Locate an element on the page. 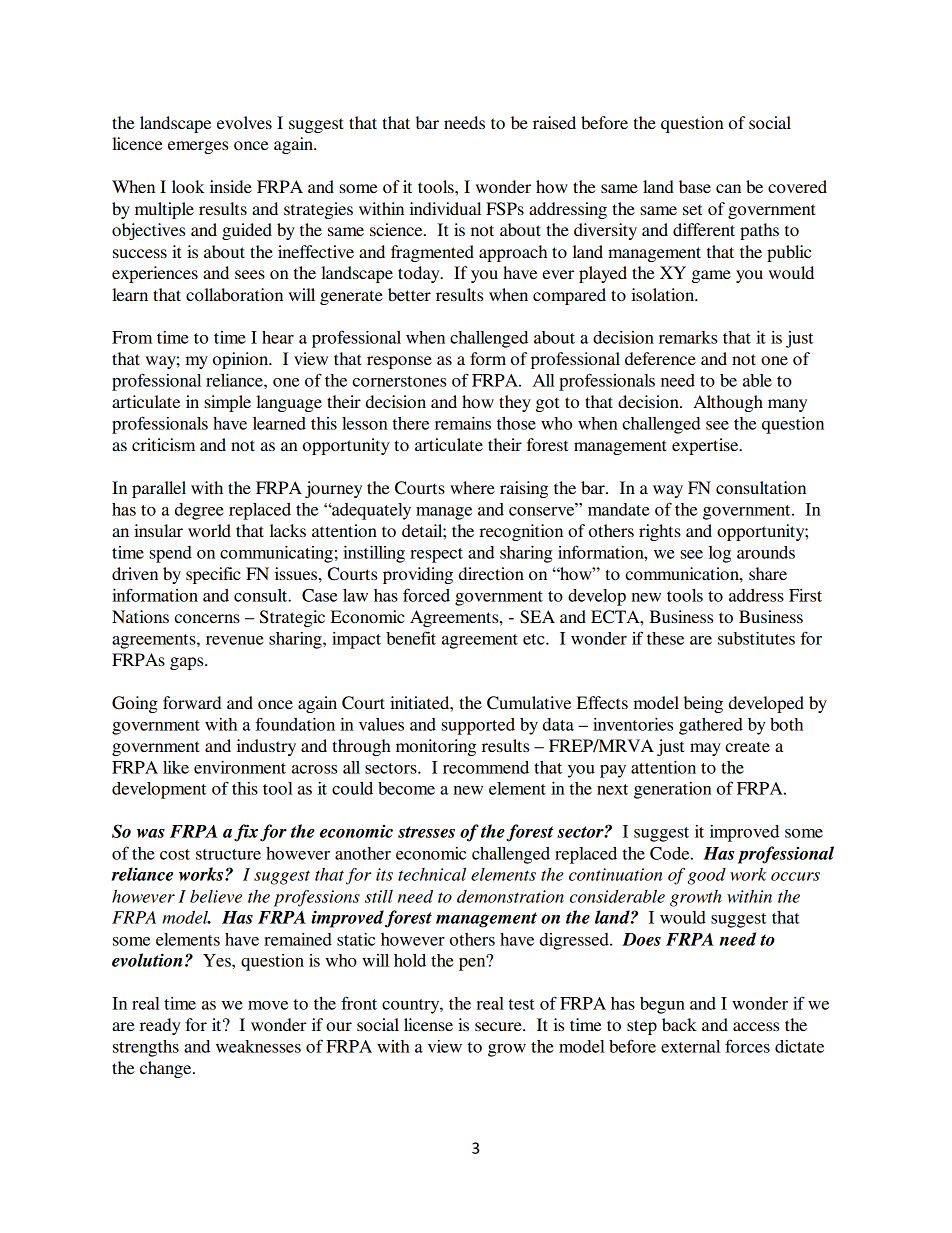  specific is located at coordinates (213, 575).
